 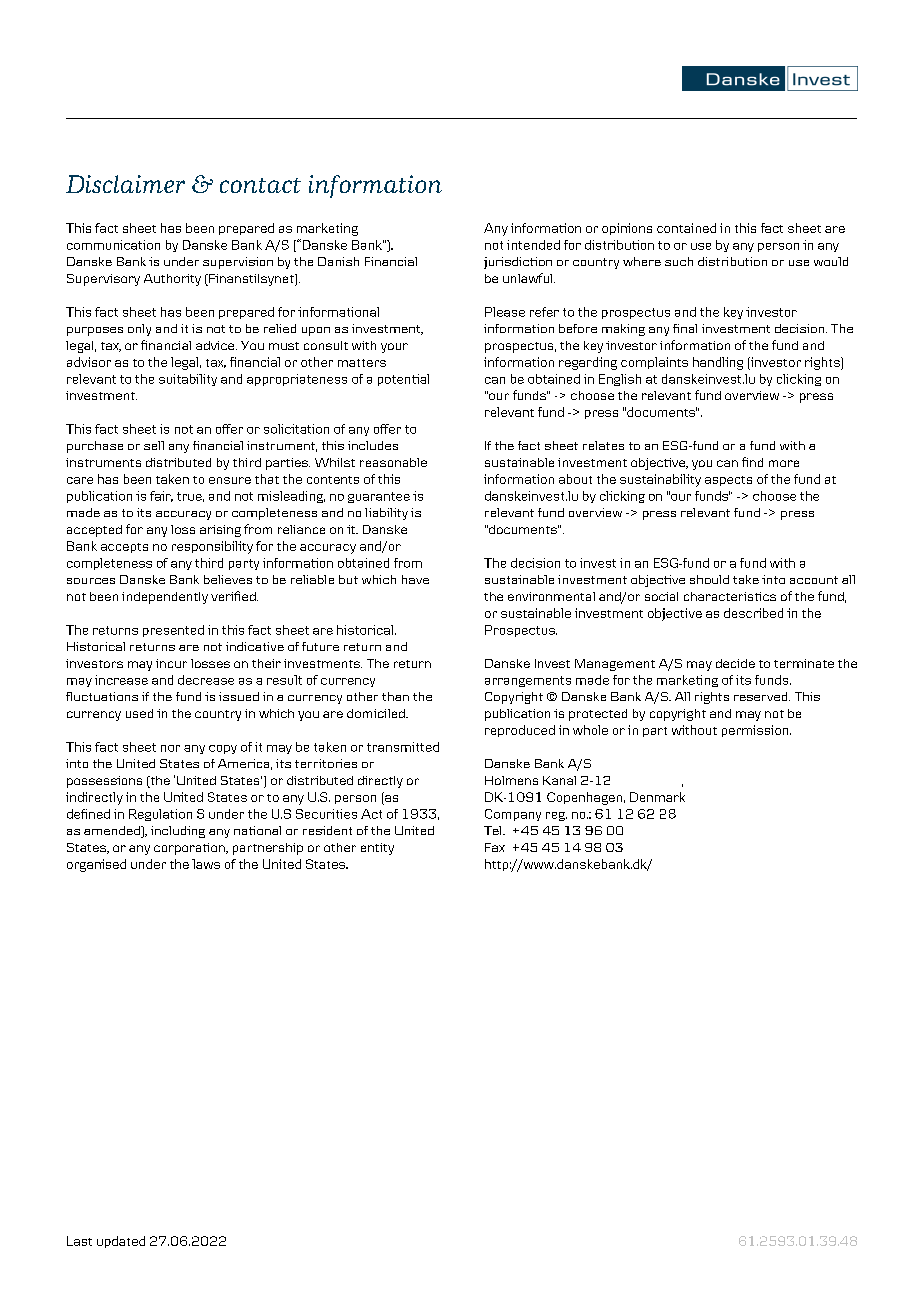 I want to click on Last, so click(x=79, y=1241).
